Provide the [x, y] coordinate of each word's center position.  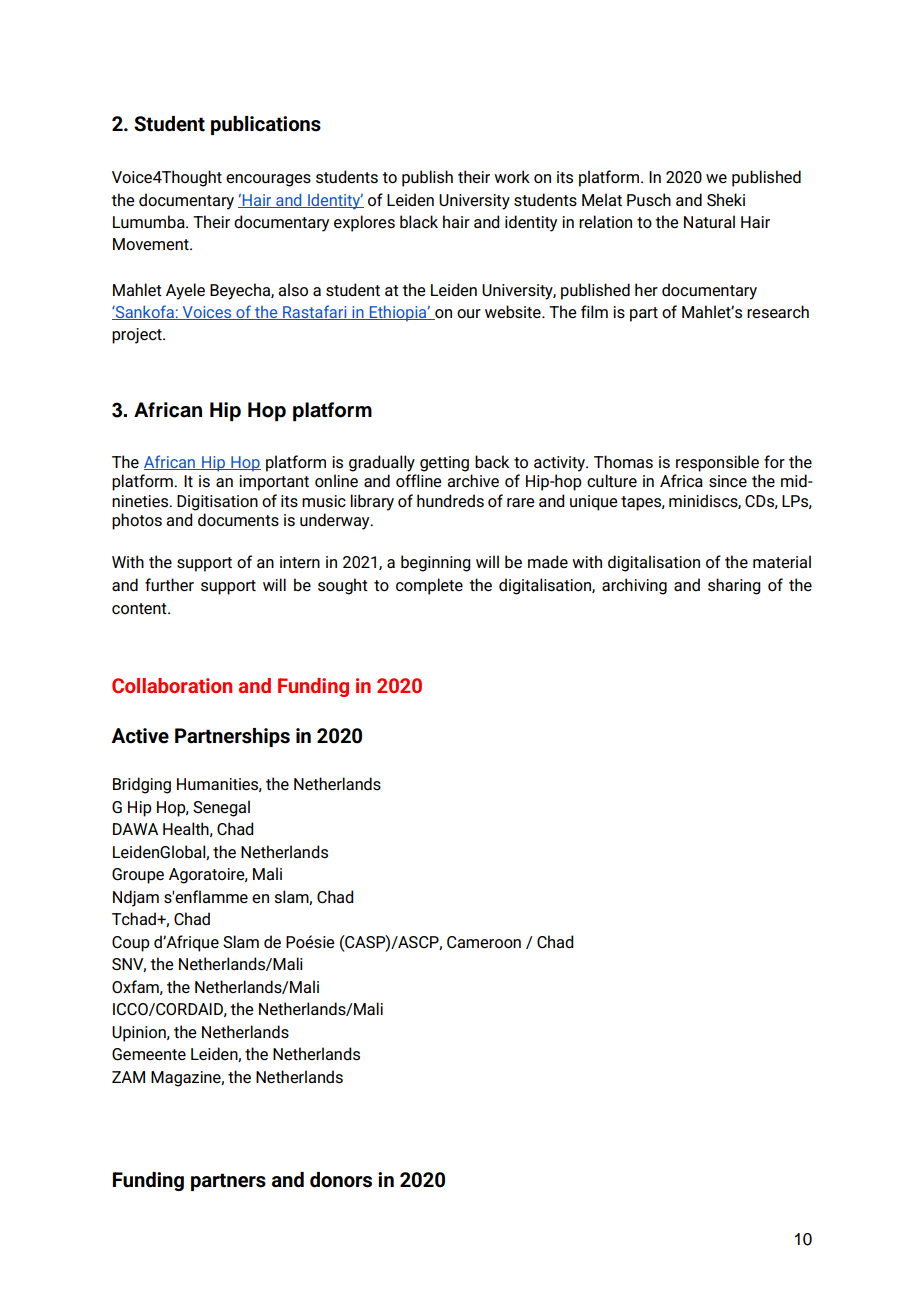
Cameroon [484, 942]
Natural [709, 221]
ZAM [128, 1077]
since [728, 481]
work [512, 176]
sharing [734, 586]
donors [341, 1180]
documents [238, 519]
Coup [131, 944]
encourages [268, 180]
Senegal [221, 808]
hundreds [450, 501]
